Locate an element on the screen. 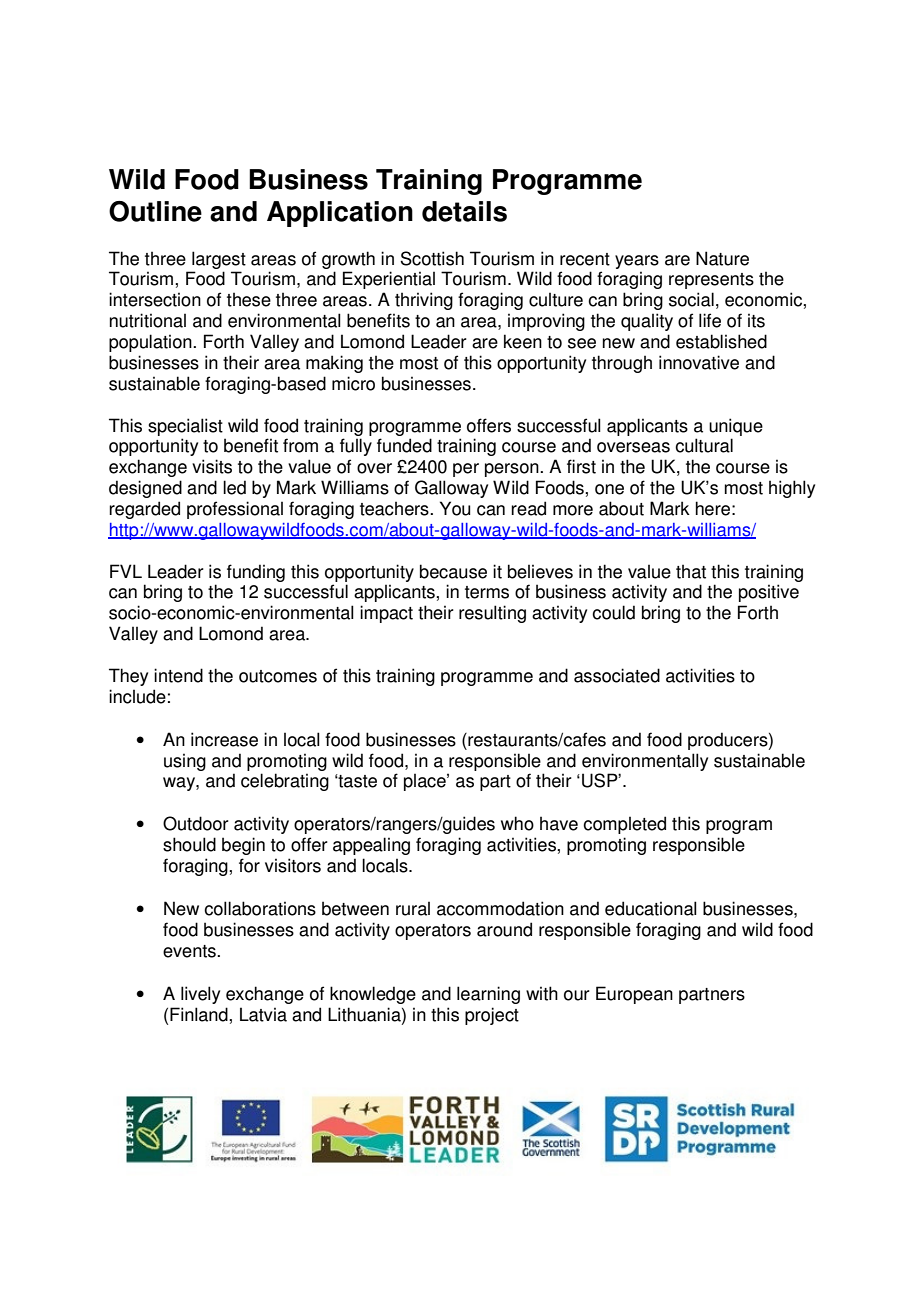 This screenshot has width=924, height=1308. increase is located at coordinates (224, 739).
